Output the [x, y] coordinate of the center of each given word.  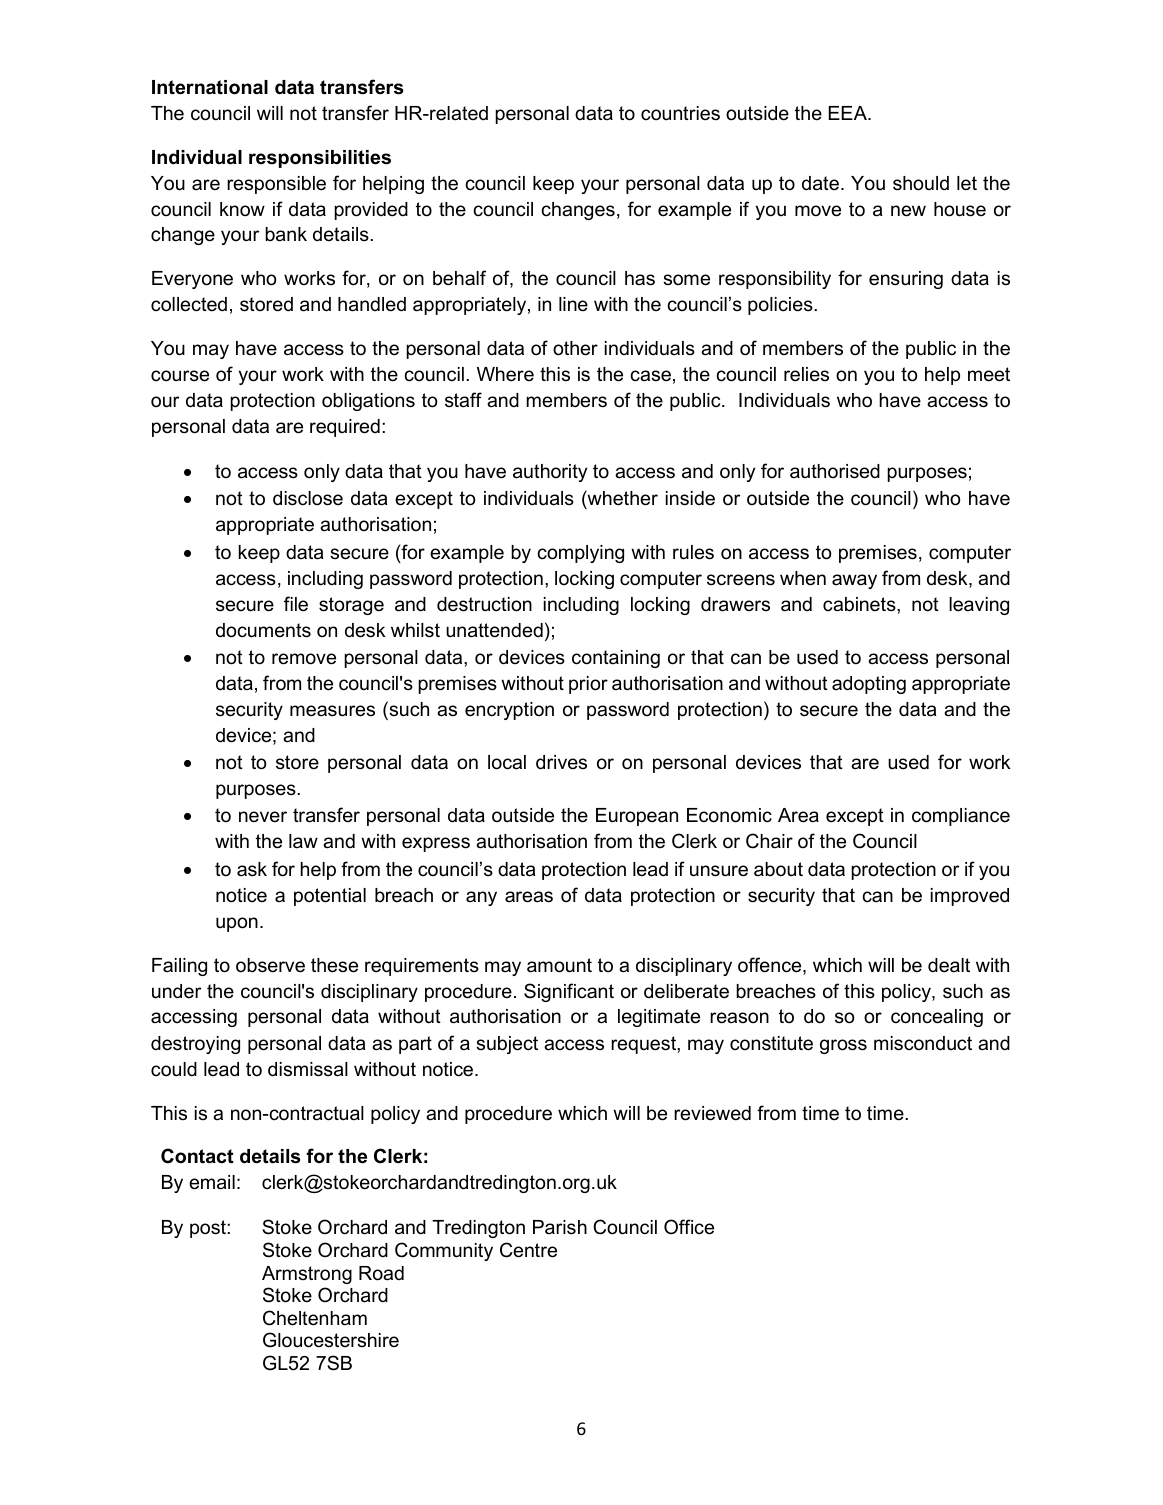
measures [332, 711]
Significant [569, 992]
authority [550, 473]
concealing [937, 1018]
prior [588, 685]
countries [680, 113]
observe [270, 965]
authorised [835, 471]
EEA [848, 113]
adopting [869, 685]
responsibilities [320, 159]
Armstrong [307, 1275]
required [345, 428]
